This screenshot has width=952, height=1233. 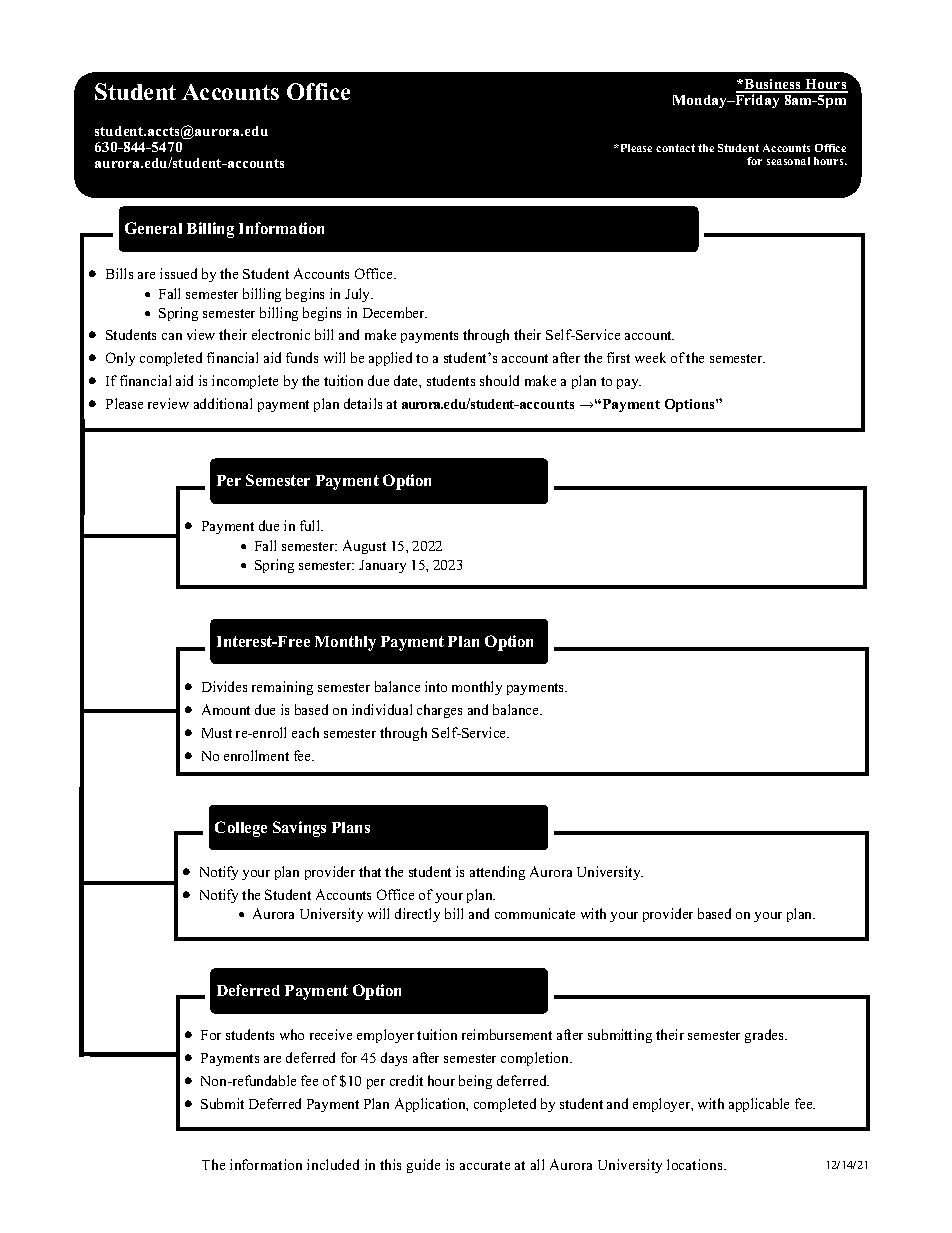 I want to click on charges, so click(x=439, y=711).
